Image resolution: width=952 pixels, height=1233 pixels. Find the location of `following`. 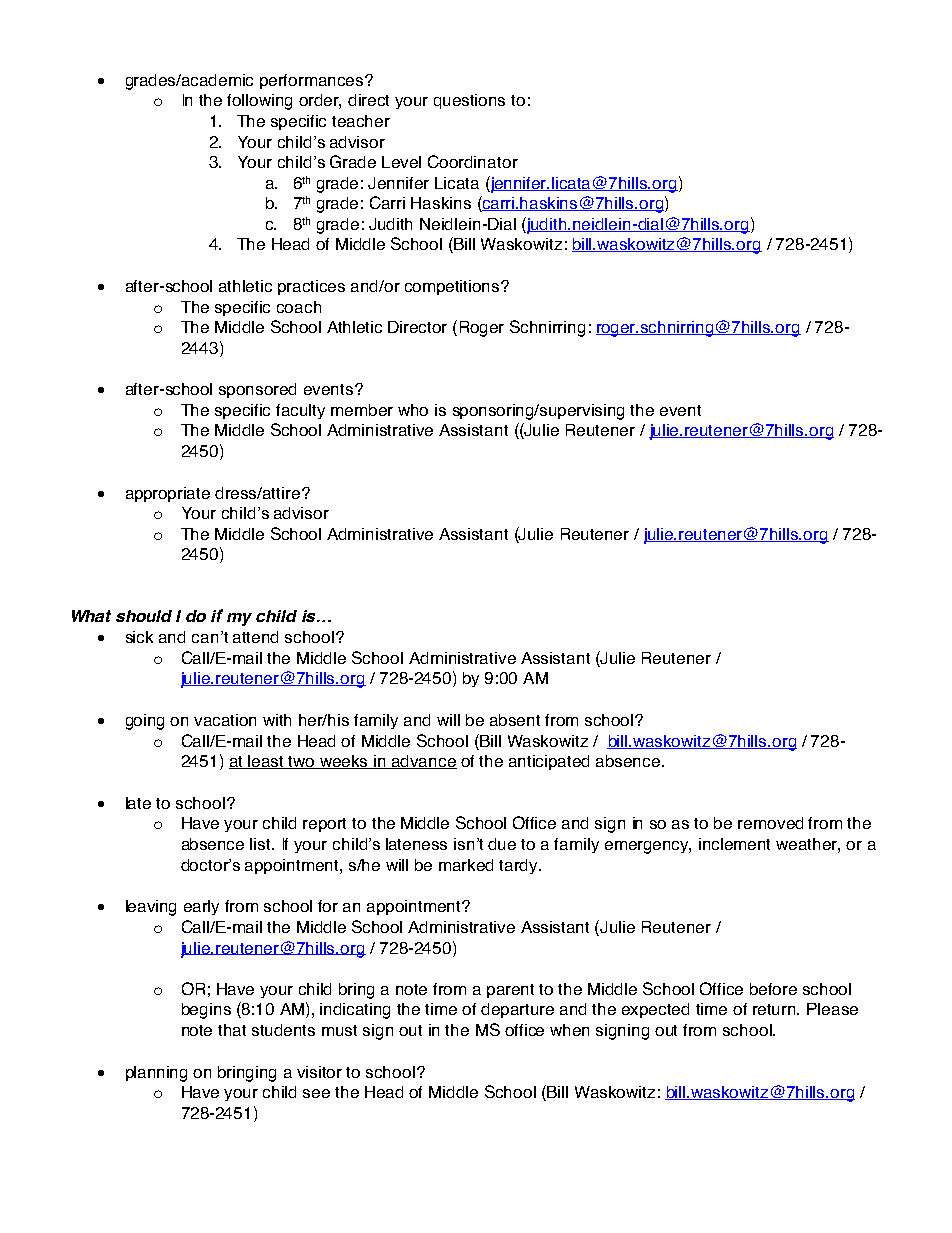

following is located at coordinates (259, 102).
